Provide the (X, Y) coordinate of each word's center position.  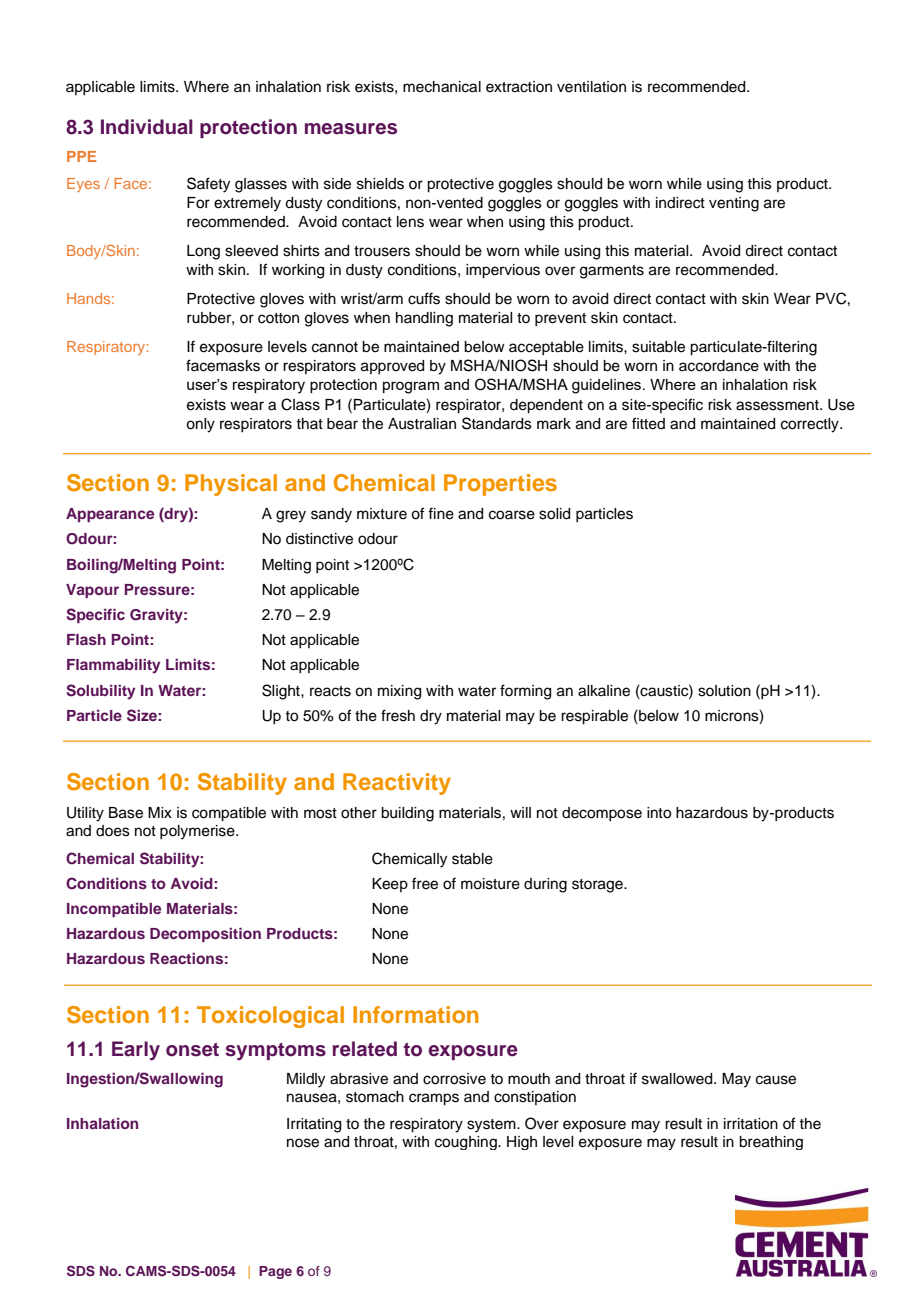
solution (724, 691)
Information (416, 1014)
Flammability (113, 666)
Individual (147, 127)
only (200, 425)
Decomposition (205, 935)
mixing (399, 692)
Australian (422, 424)
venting (734, 204)
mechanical (442, 87)
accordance (719, 366)
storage (598, 886)
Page (275, 1272)
